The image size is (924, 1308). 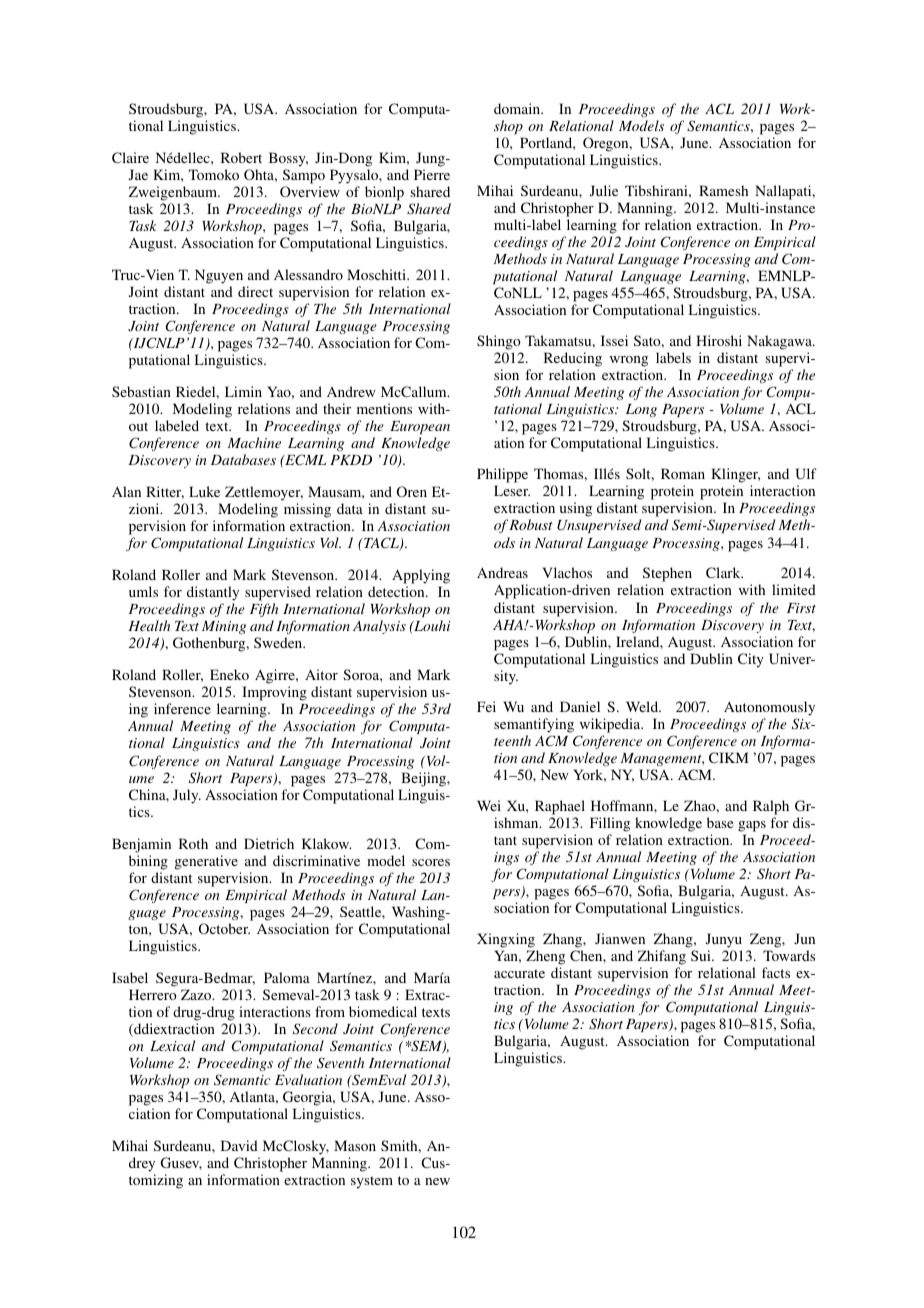 What do you see at coordinates (420, 427) in the page?
I see `European` at bounding box center [420, 427].
